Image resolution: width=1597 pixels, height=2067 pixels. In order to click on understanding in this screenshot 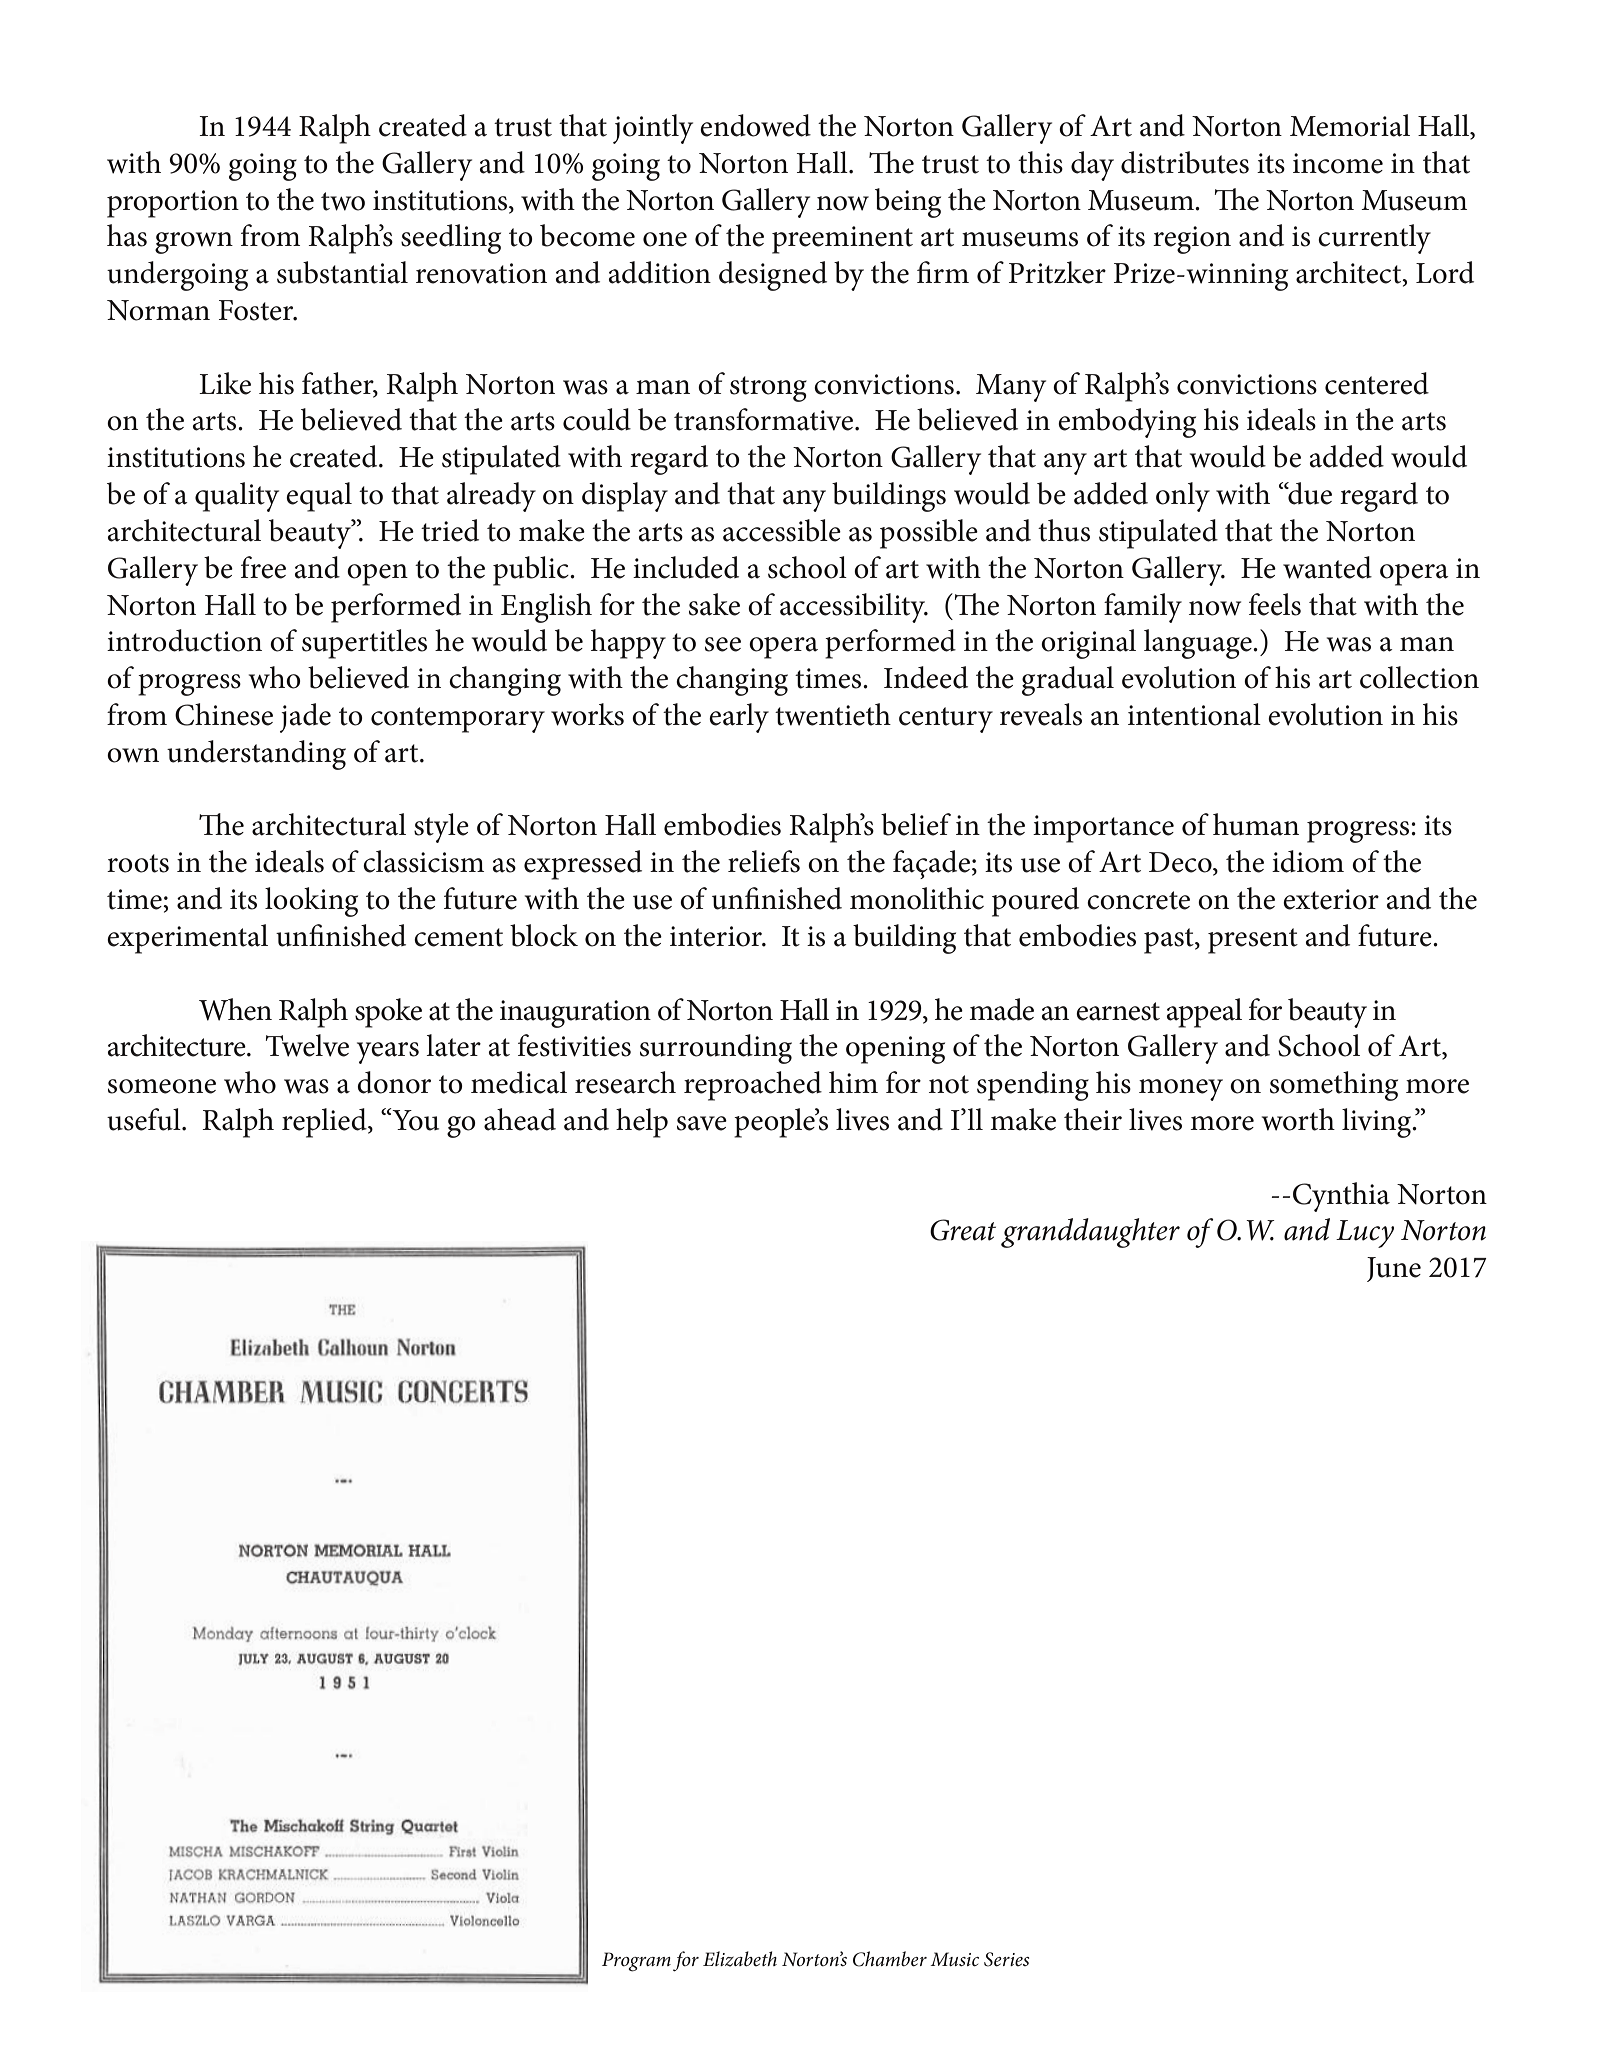, I will do `click(256, 755)`.
